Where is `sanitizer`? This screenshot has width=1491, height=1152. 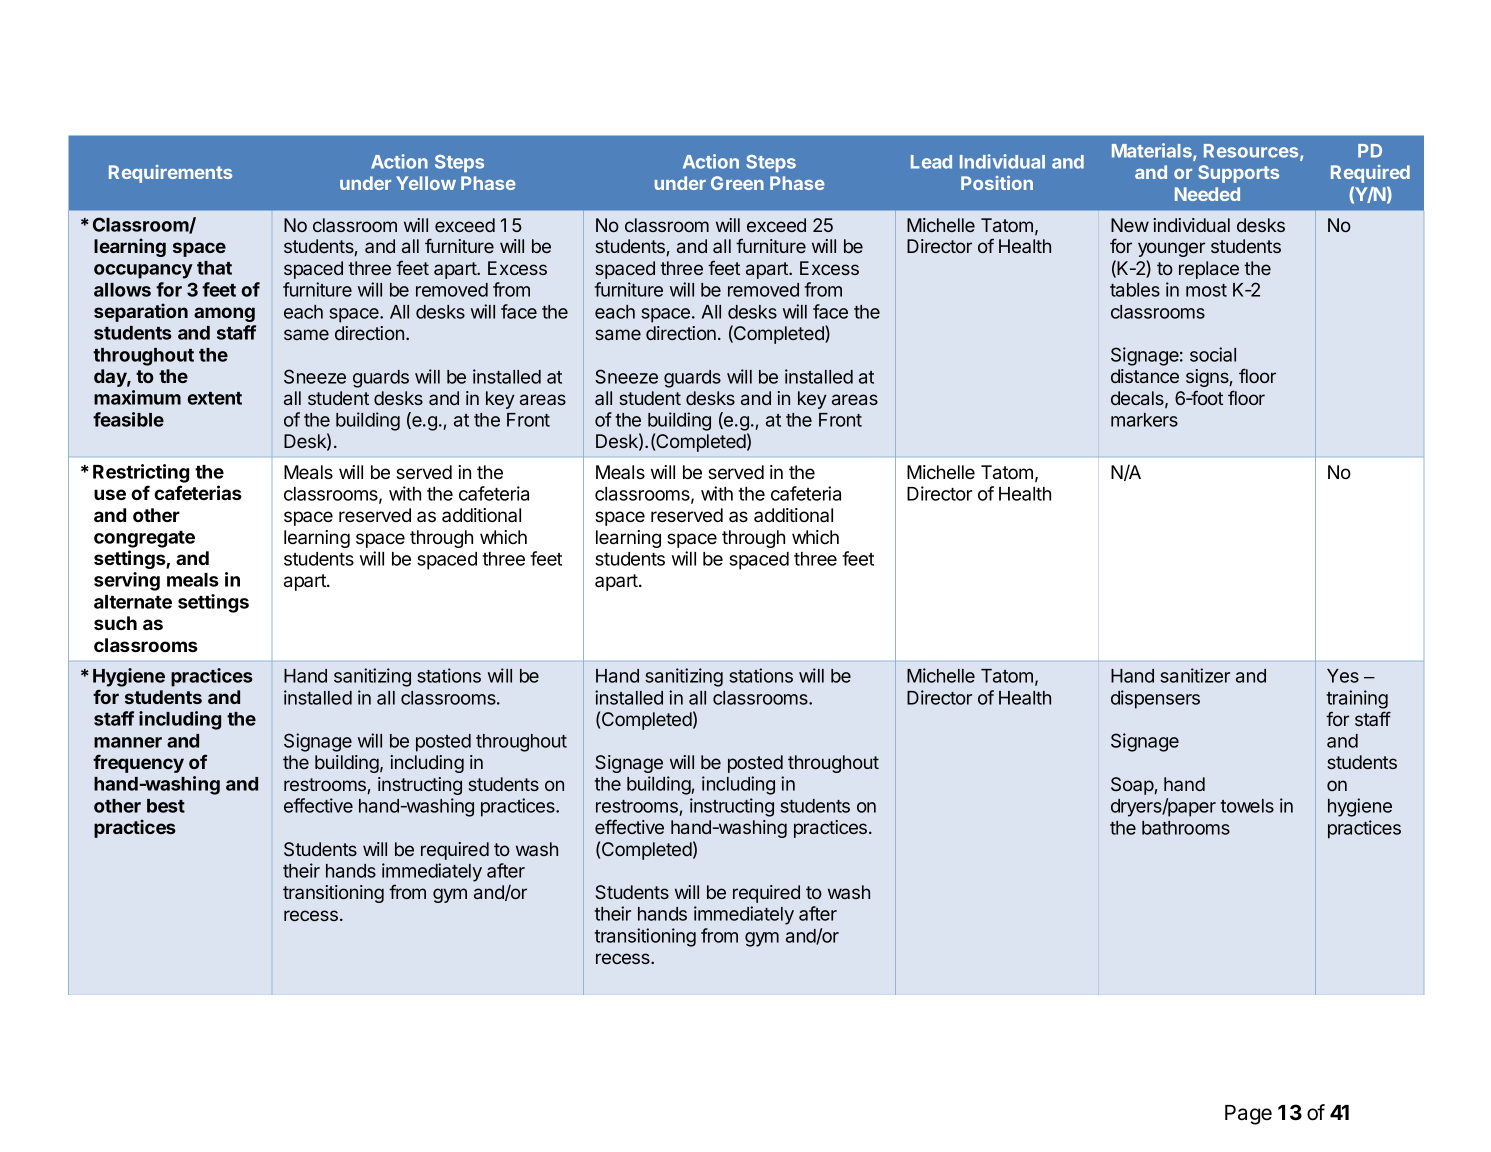
sanitizer is located at coordinates (1195, 675).
